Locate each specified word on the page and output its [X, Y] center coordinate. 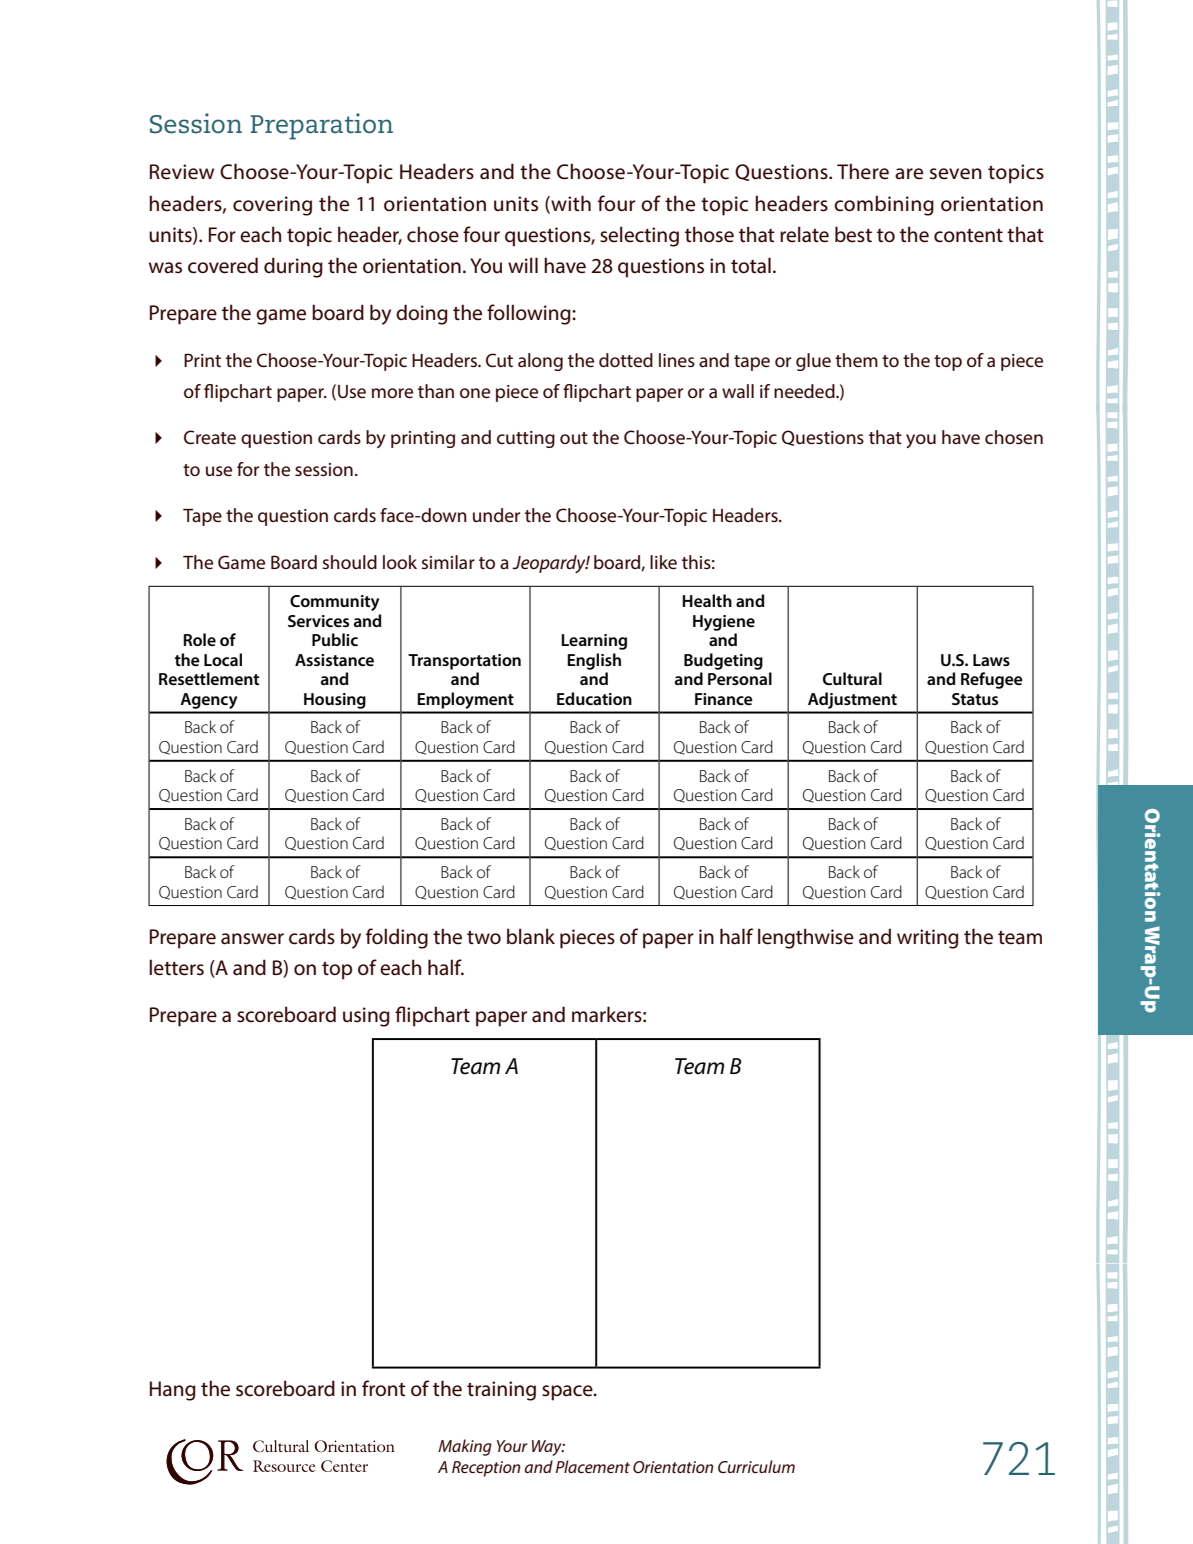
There [863, 171]
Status [975, 699]
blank [531, 936]
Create [210, 437]
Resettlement [209, 678]
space [568, 1393]
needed [805, 391]
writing [927, 939]
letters [176, 967]
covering [272, 206]
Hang [173, 1391]
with [570, 204]
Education [594, 698]
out [574, 438]
